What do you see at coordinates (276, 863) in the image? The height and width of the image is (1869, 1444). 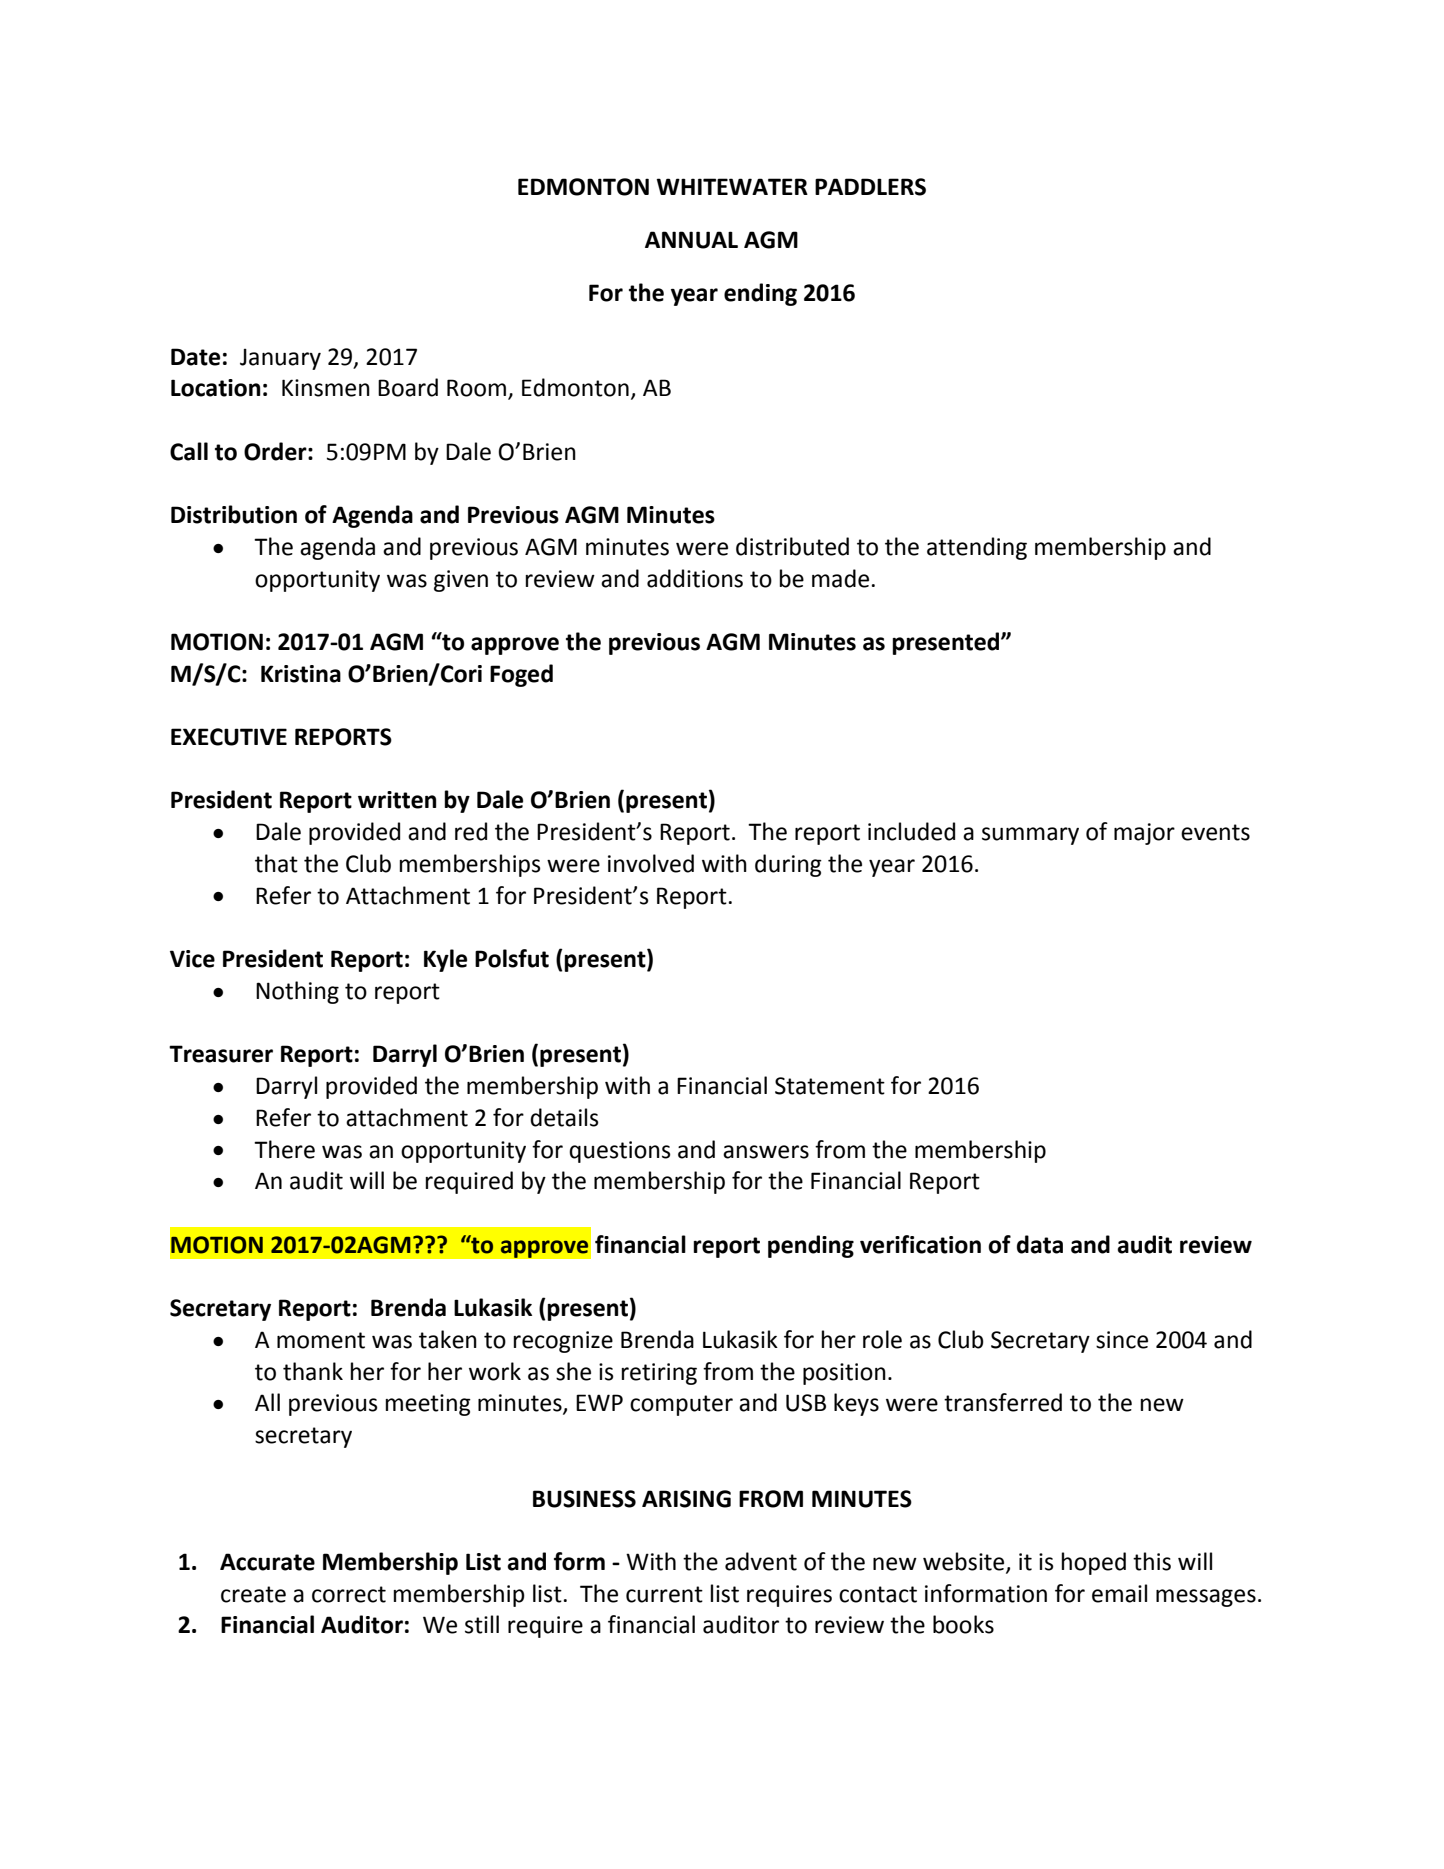 I see `that` at bounding box center [276, 863].
